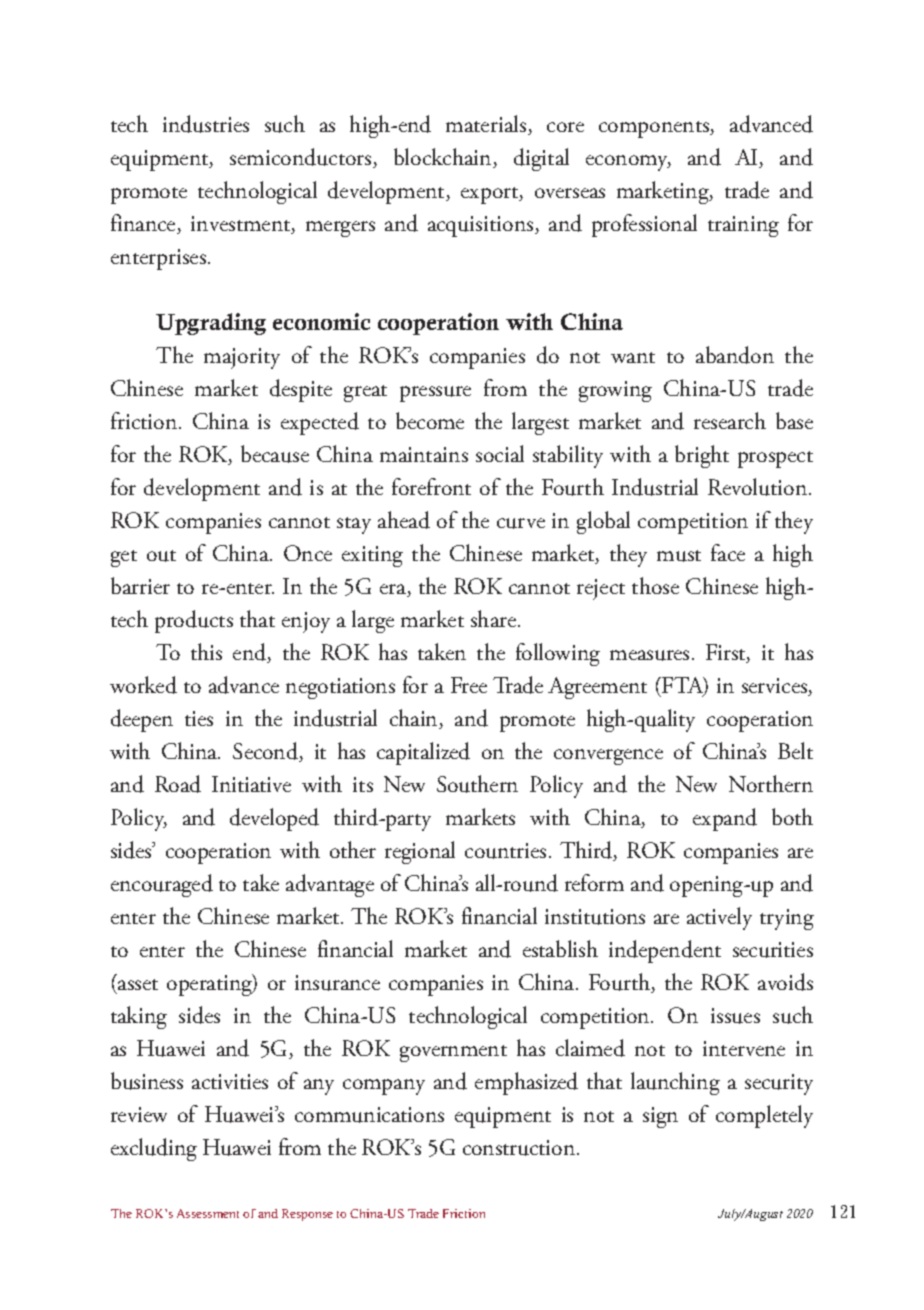 This document has height=1310, width=924. I want to click on components, so click(655, 129).
